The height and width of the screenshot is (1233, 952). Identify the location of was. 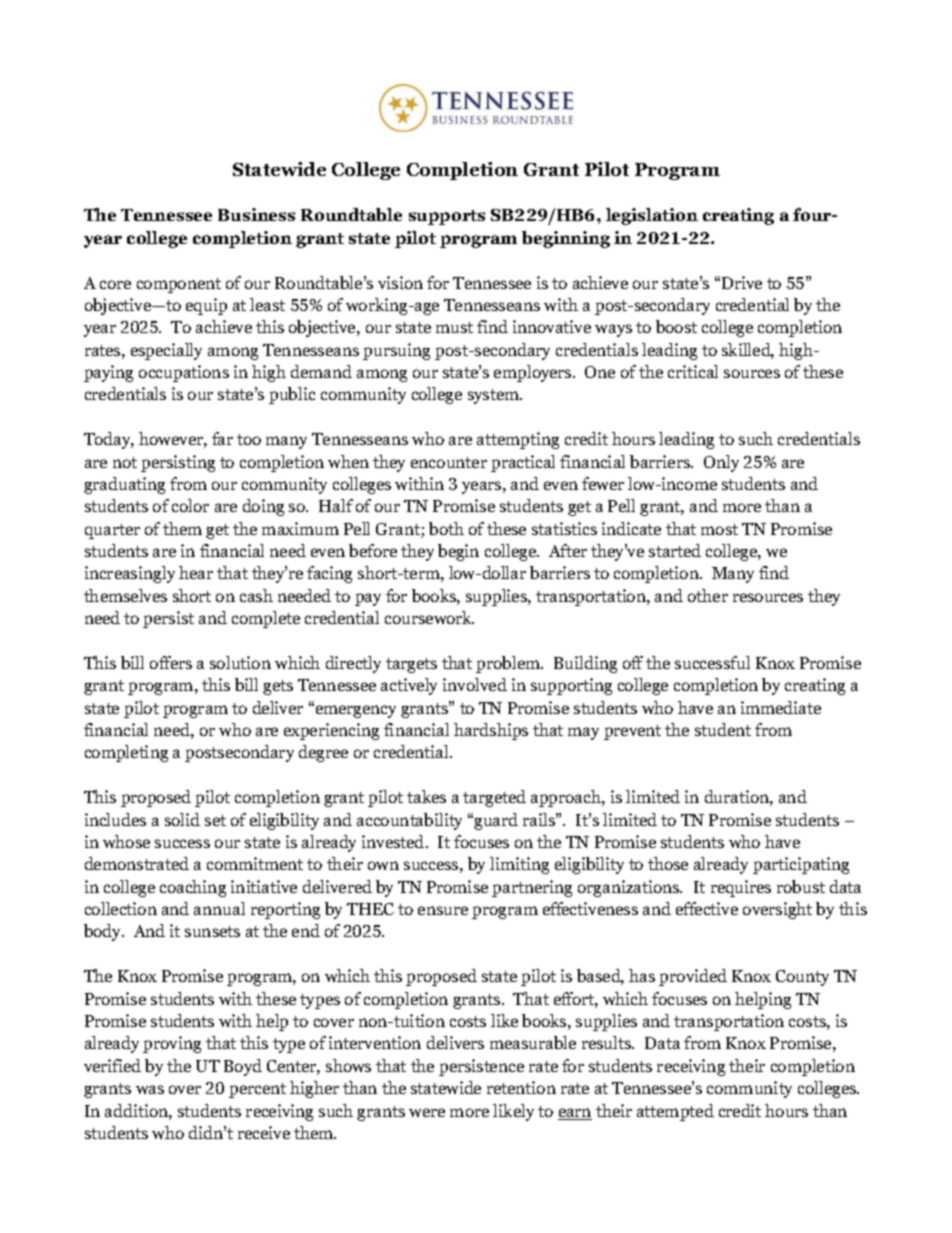
(150, 1089).
